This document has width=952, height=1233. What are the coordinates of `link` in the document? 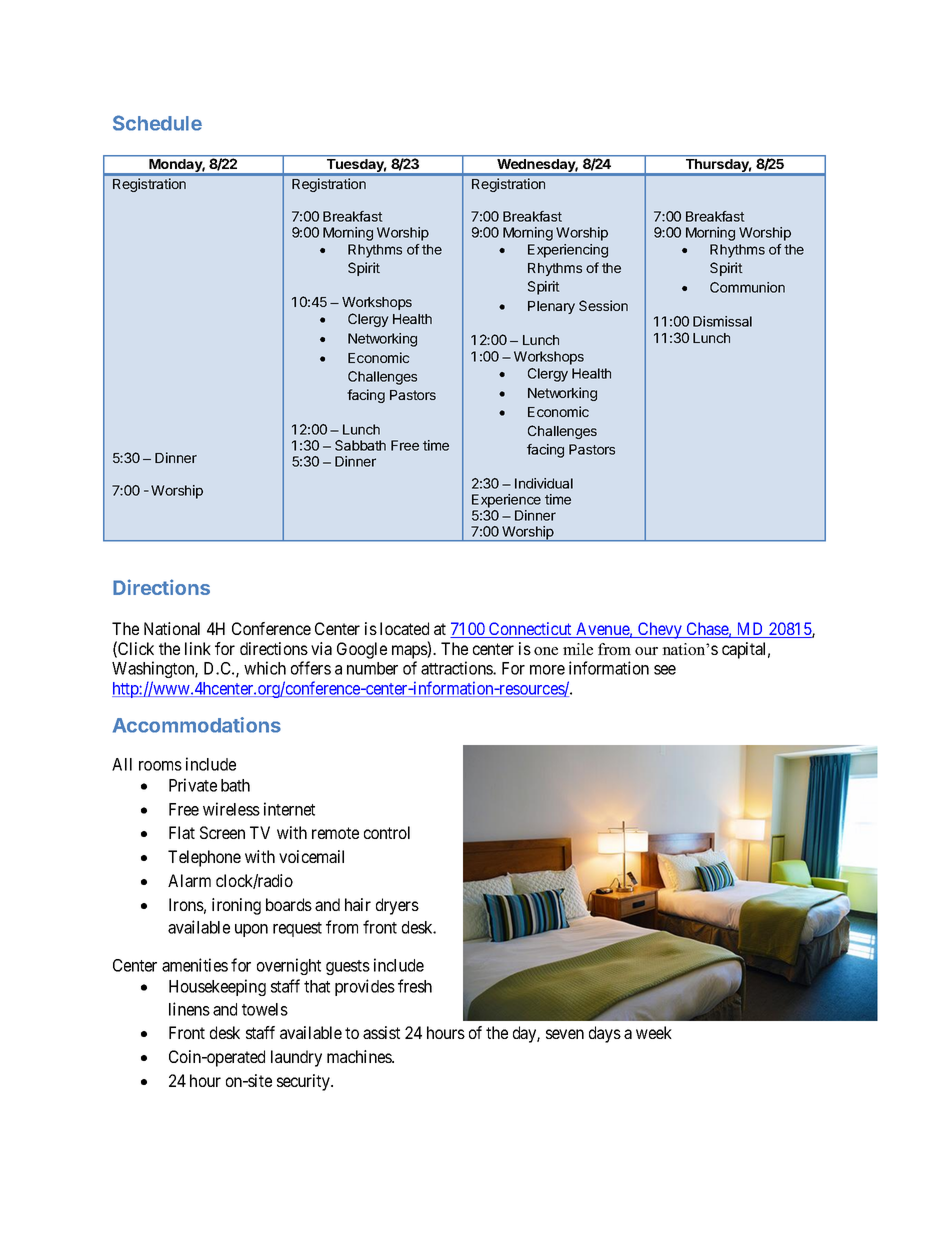 It's located at (198, 648).
